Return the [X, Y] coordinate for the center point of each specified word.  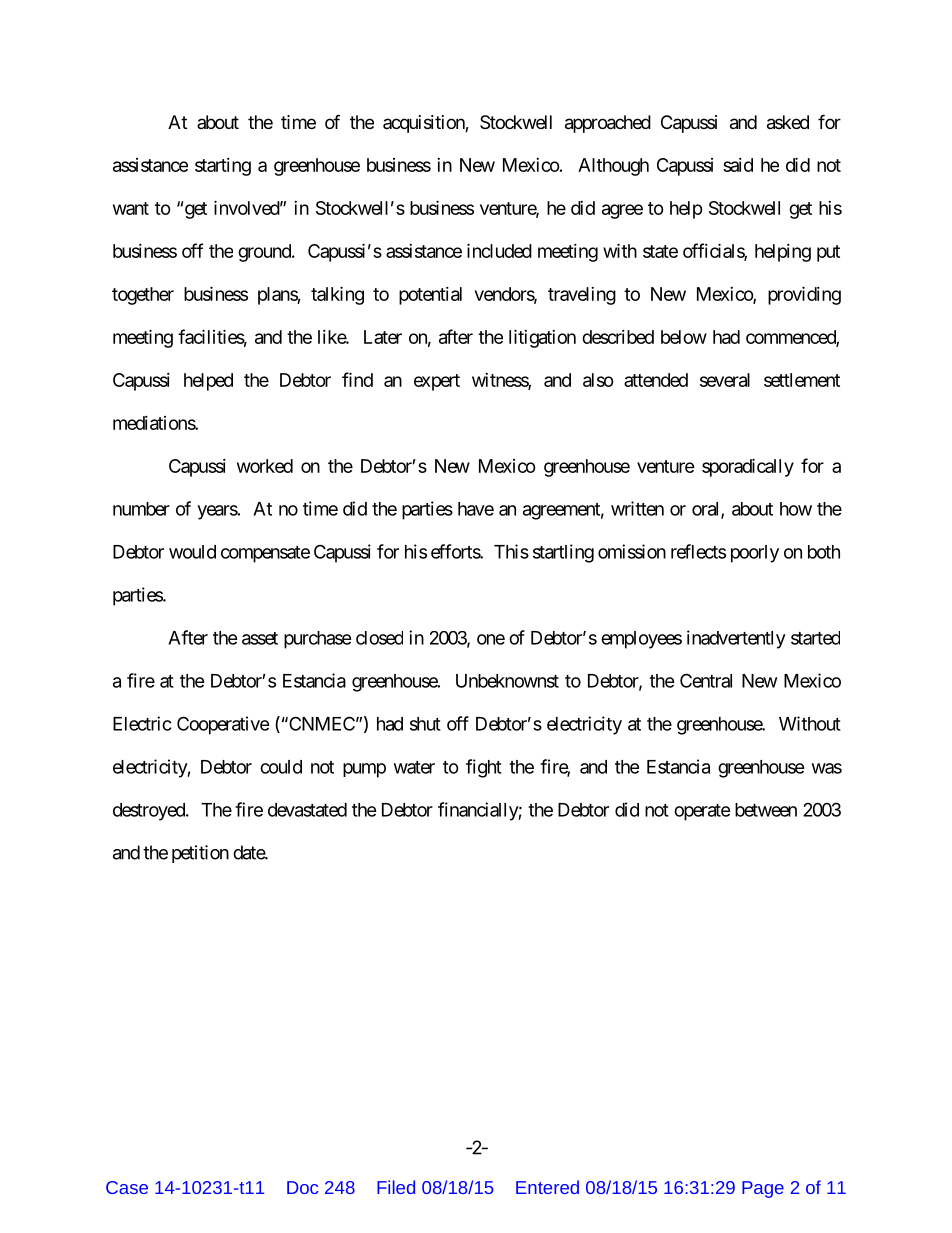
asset [260, 638]
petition [200, 854]
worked [265, 466]
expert [437, 382]
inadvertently [736, 639]
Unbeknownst [507, 681]
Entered [547, 1187]
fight [484, 768]
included [499, 250]
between [766, 810]
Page [763, 1189]
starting [223, 167]
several [725, 380]
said [738, 165]
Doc [302, 1187]
